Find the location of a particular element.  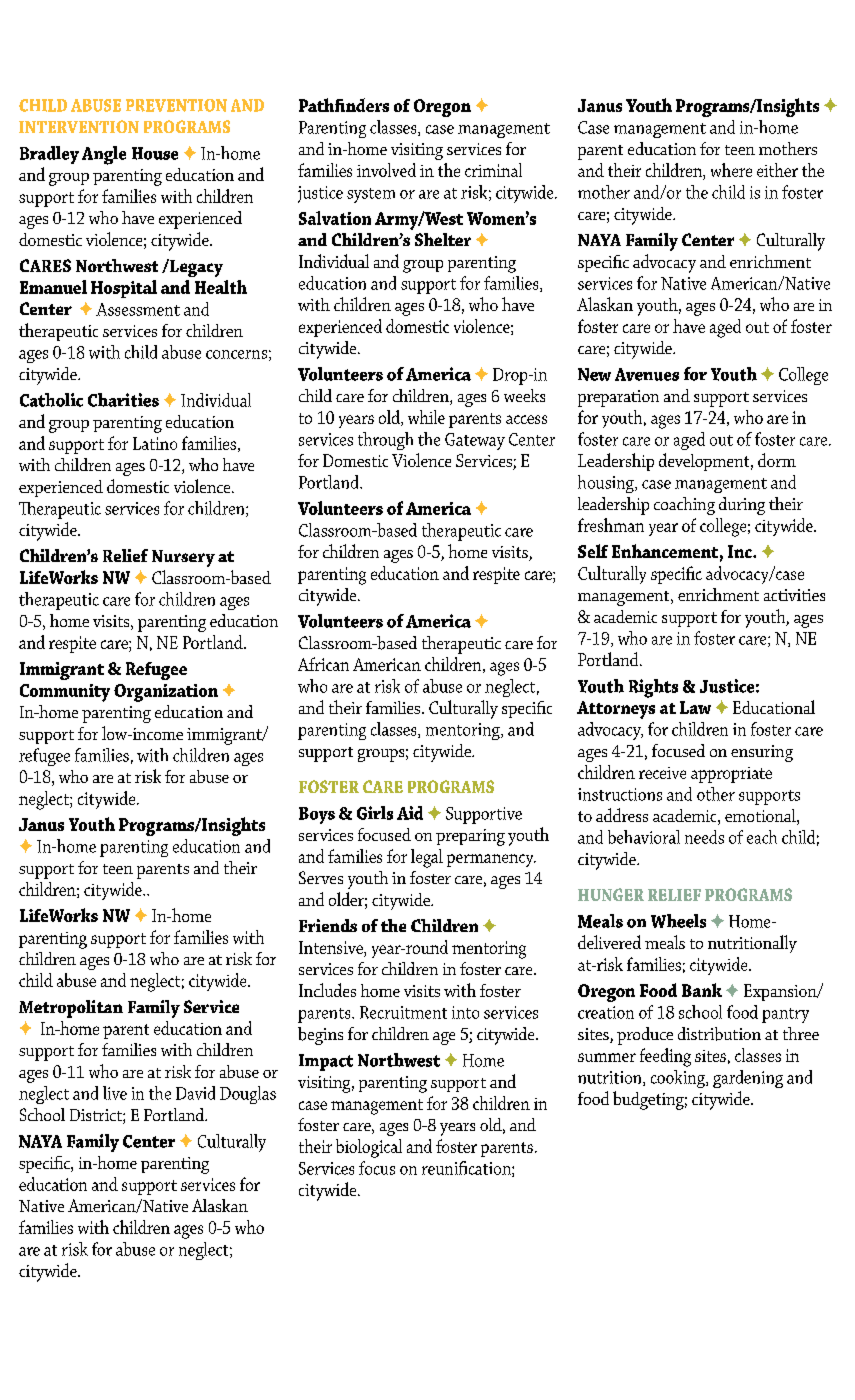

through is located at coordinates (385, 441).
